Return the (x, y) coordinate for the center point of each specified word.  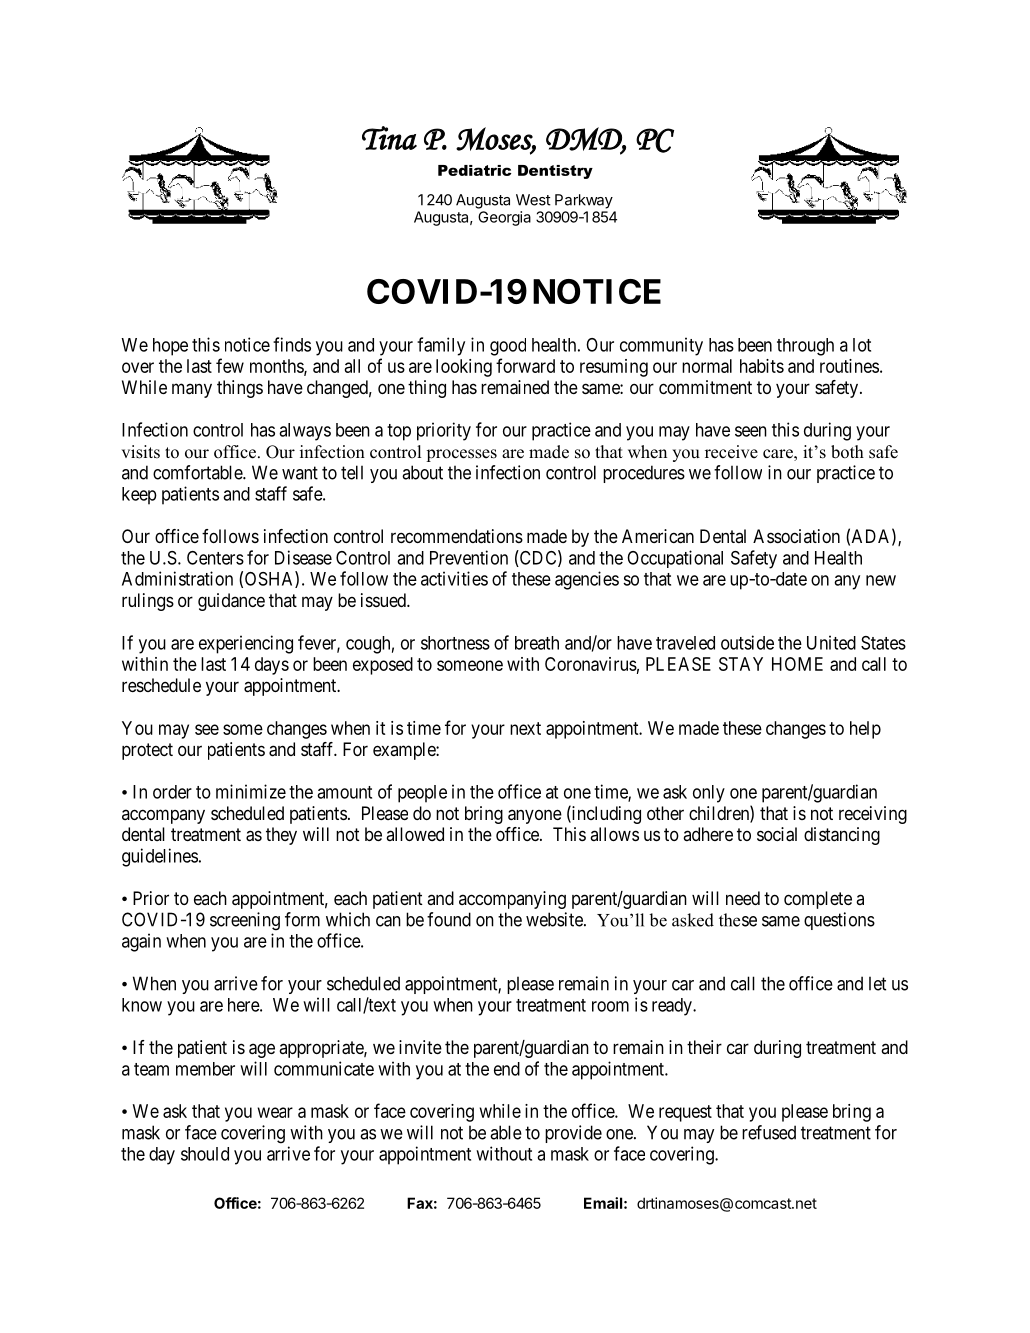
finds (292, 344)
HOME (797, 664)
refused (769, 1132)
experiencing (246, 644)
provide (573, 1134)
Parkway (584, 201)
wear (275, 1112)
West (533, 200)
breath (537, 643)
